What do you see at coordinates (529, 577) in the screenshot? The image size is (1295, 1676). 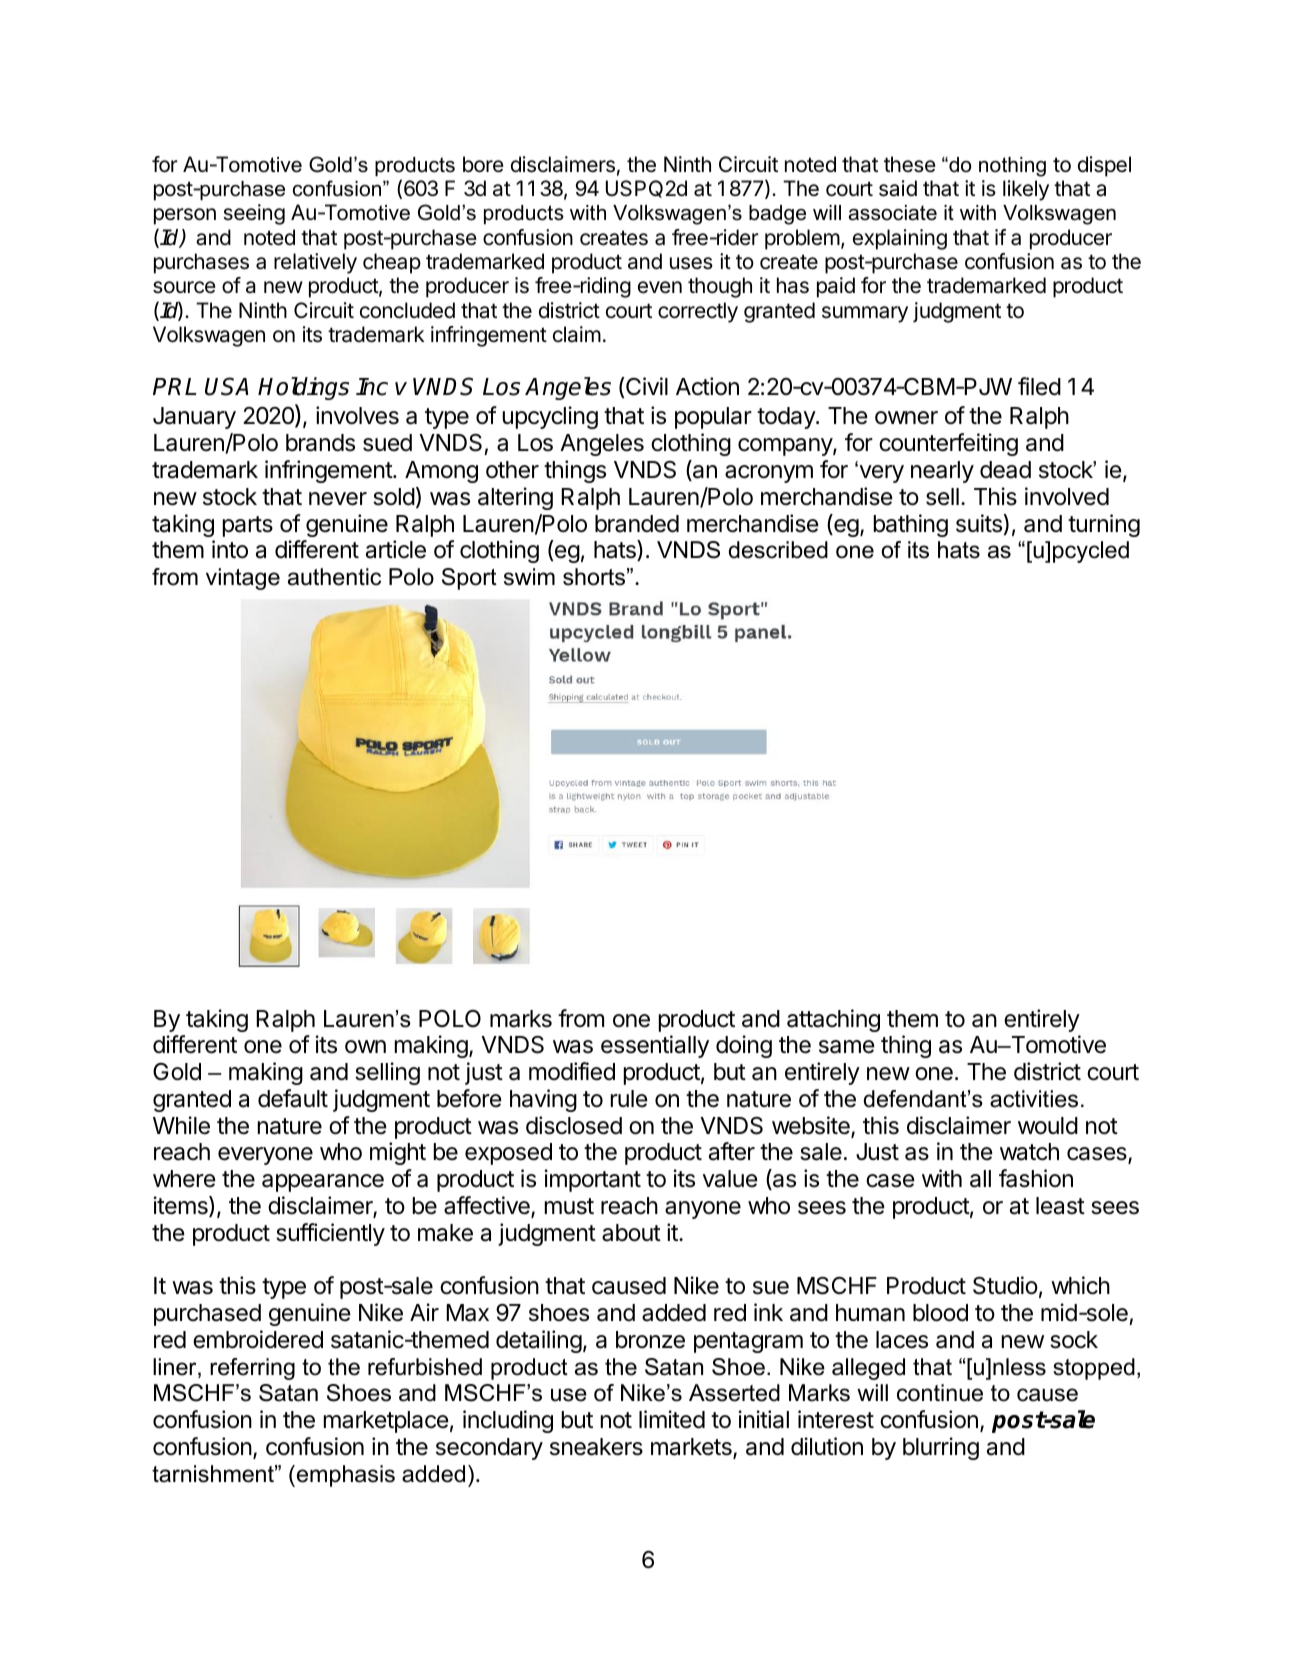 I see `swim` at bounding box center [529, 577].
